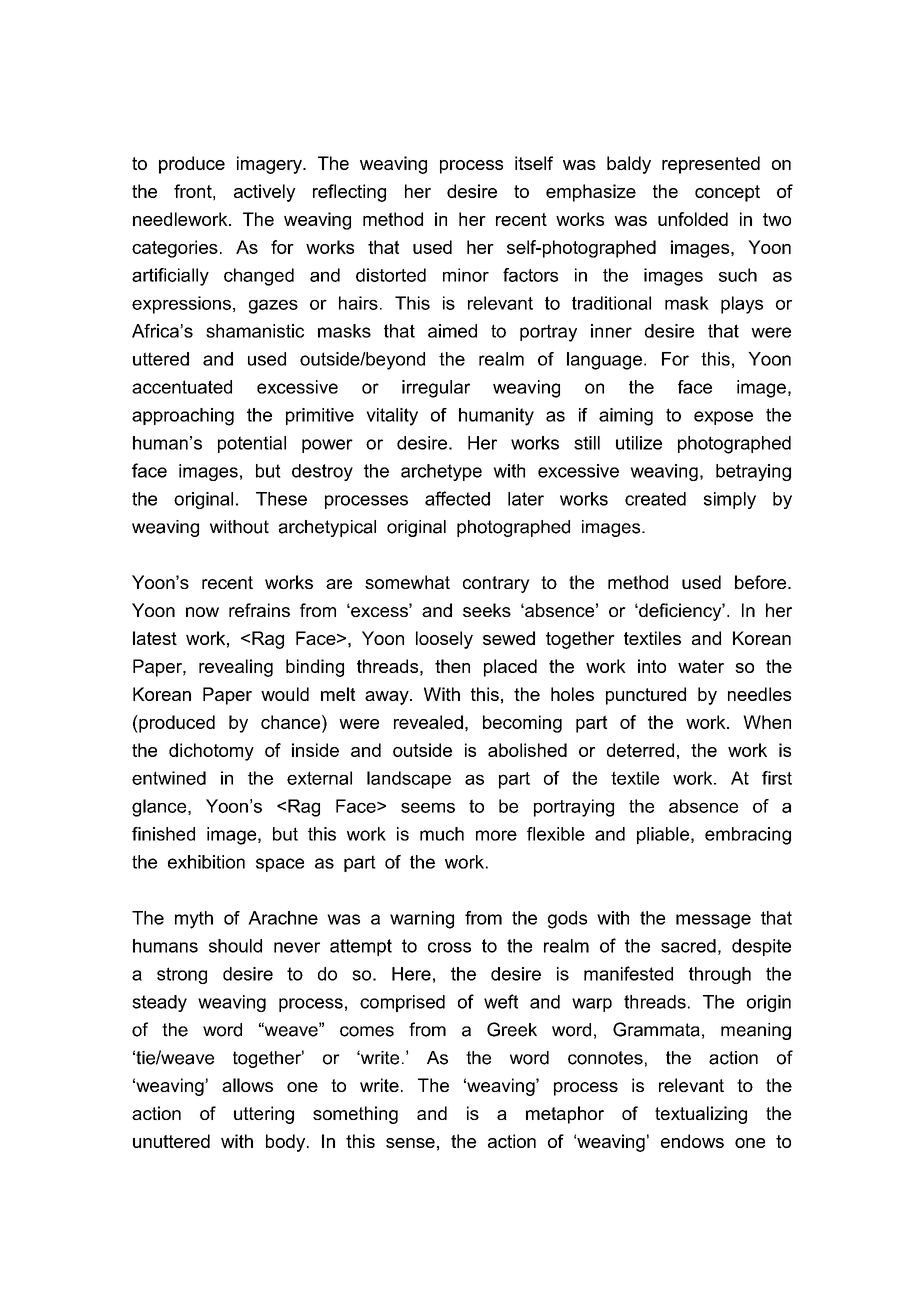 This screenshot has height=1307, width=924. What do you see at coordinates (466, 275) in the screenshot?
I see `minor` at bounding box center [466, 275].
